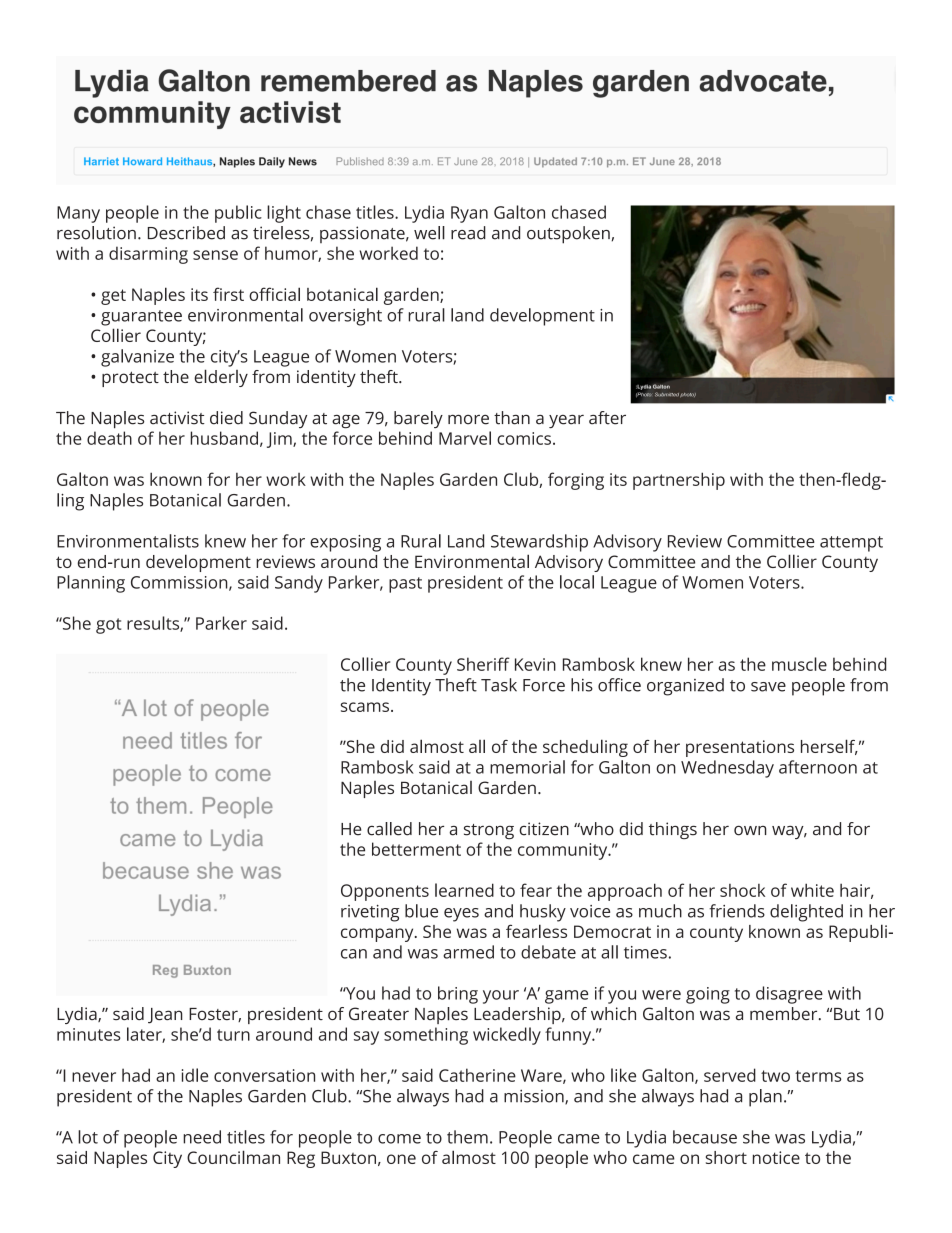 The image size is (952, 1233). Describe the element at coordinates (108, 626) in the page. I see `got` at that location.
